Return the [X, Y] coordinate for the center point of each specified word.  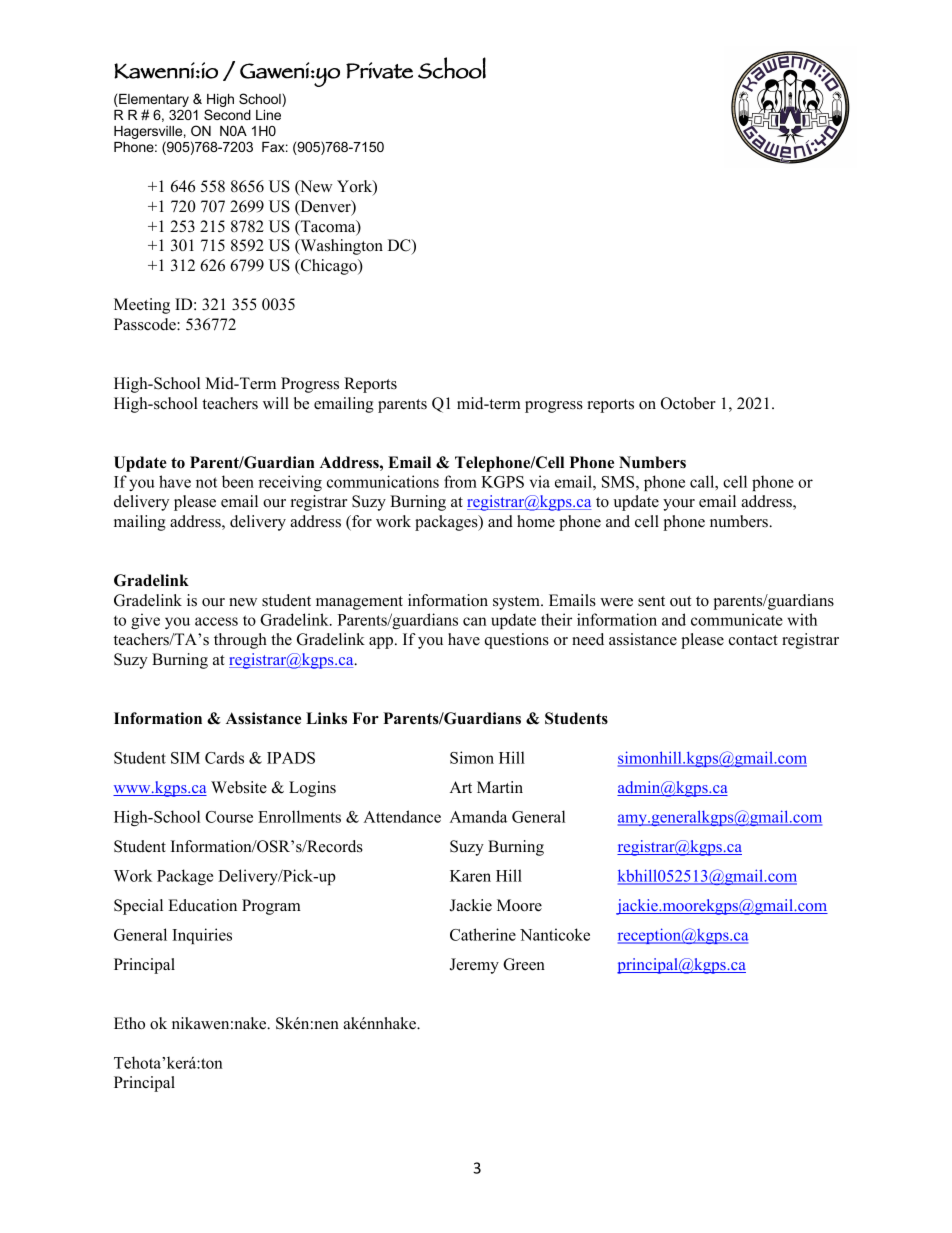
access [216, 621]
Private [379, 70]
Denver [325, 207]
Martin [500, 787]
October [688, 403]
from [460, 481]
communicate [737, 619]
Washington [340, 247]
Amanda [478, 816]
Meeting [142, 306]
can [475, 621]
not [206, 482]
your [679, 505]
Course [229, 817]
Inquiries [202, 936]
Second [227, 114]
